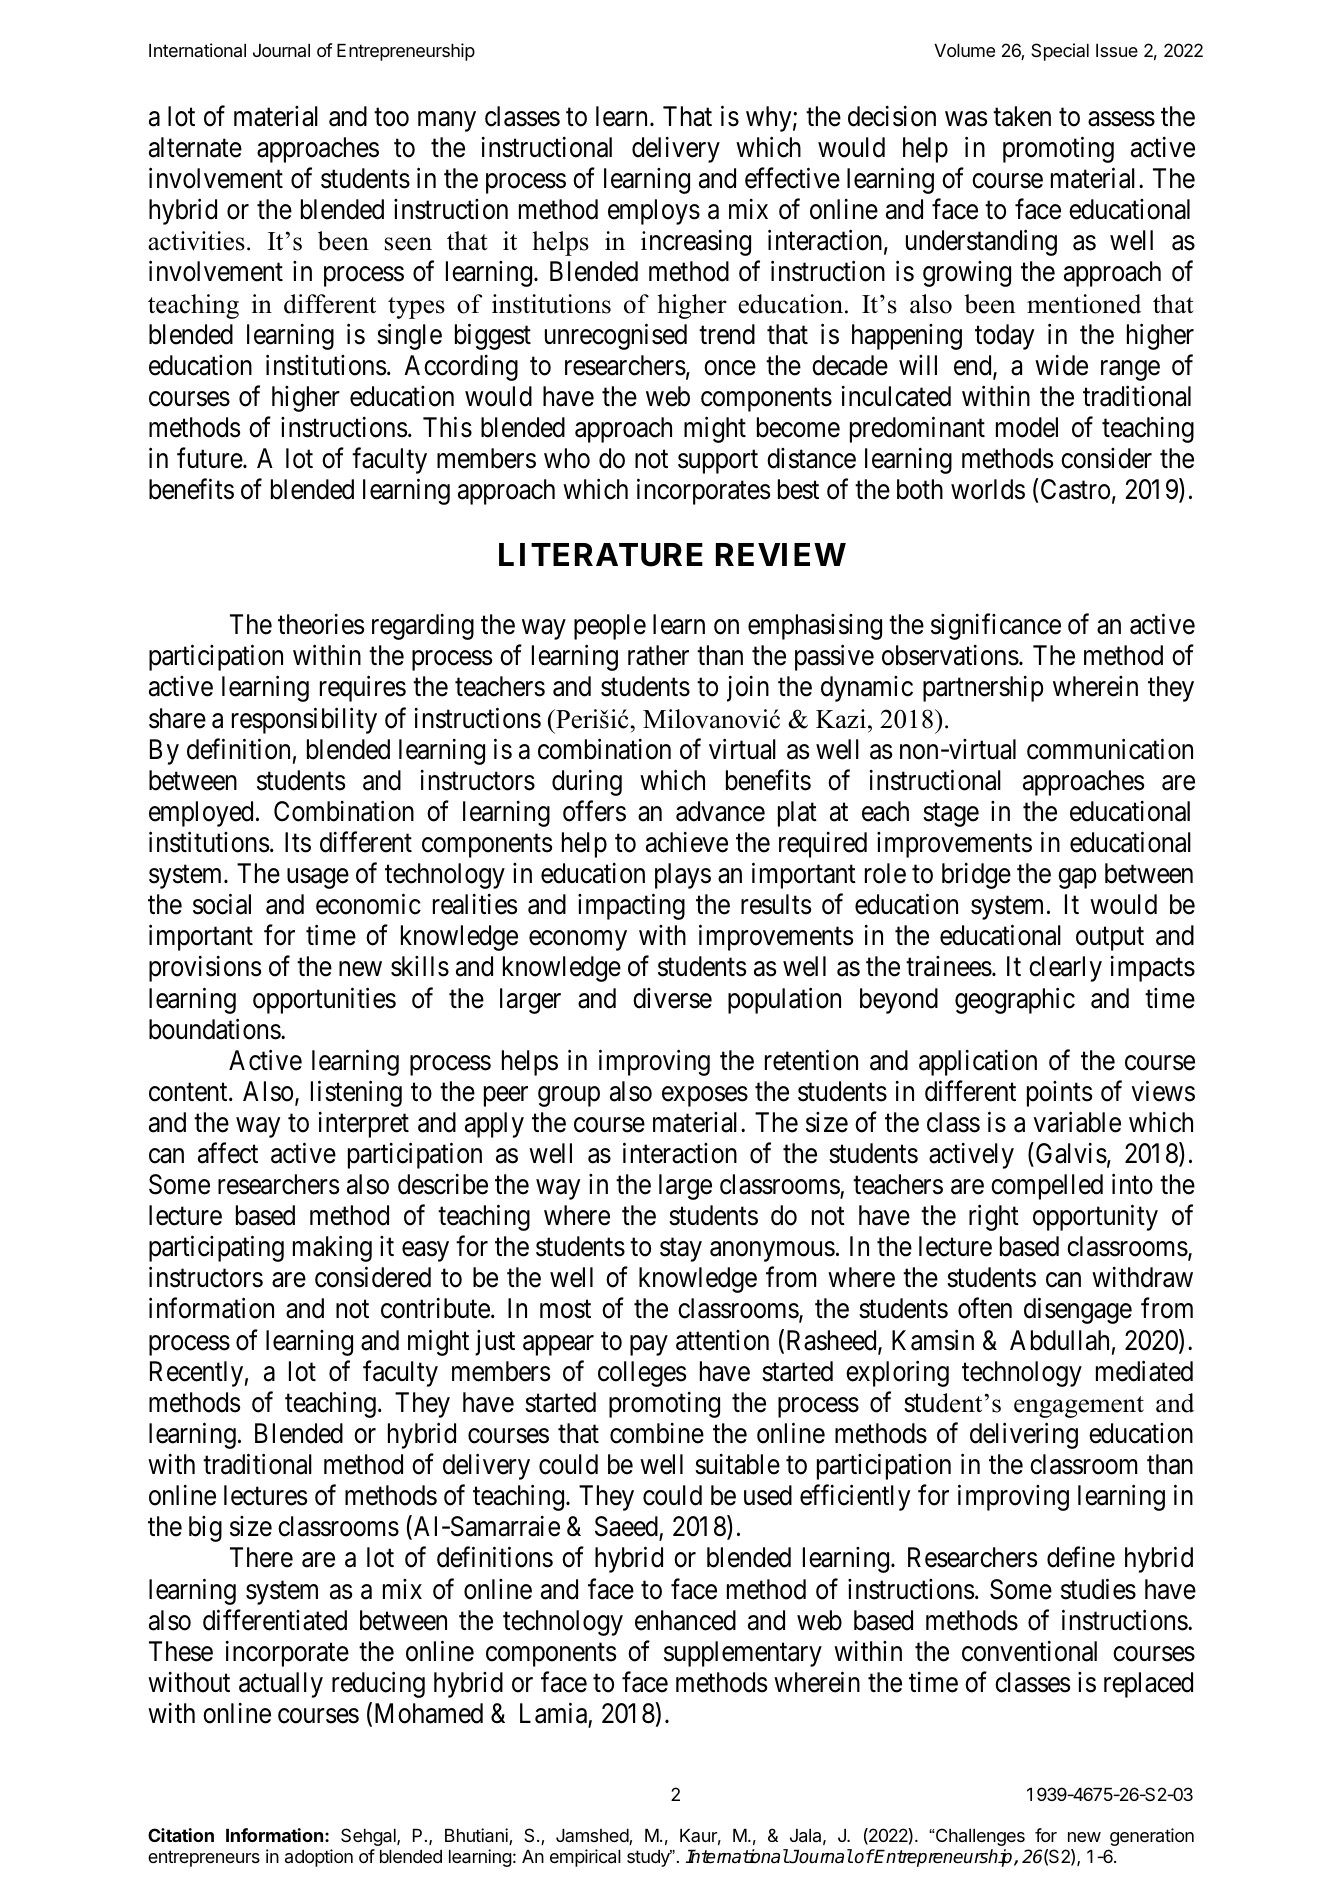 The height and width of the image is (1898, 1342). What do you see at coordinates (1075, 489) in the image?
I see `Castro` at bounding box center [1075, 489].
